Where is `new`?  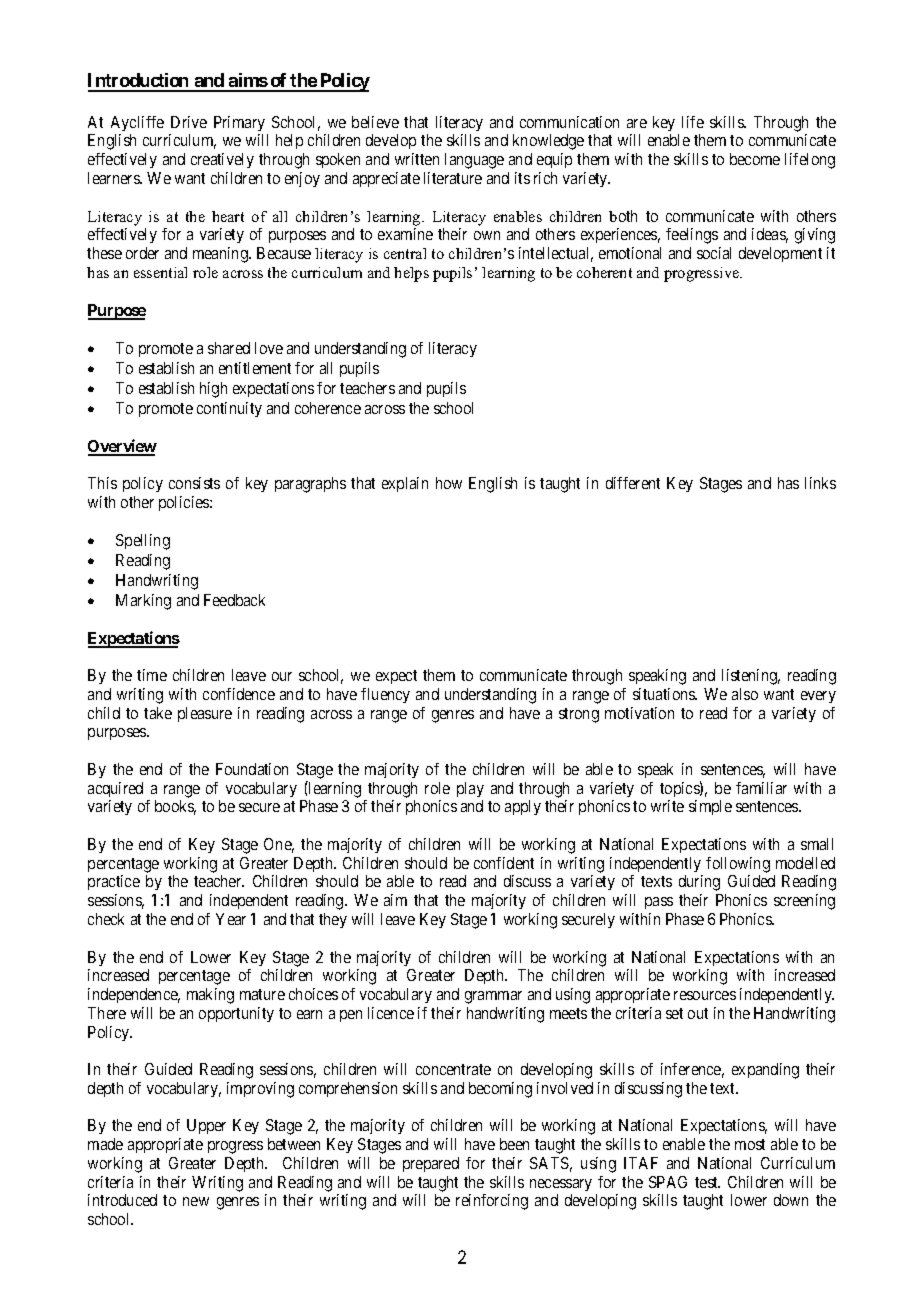
new is located at coordinates (196, 1201).
